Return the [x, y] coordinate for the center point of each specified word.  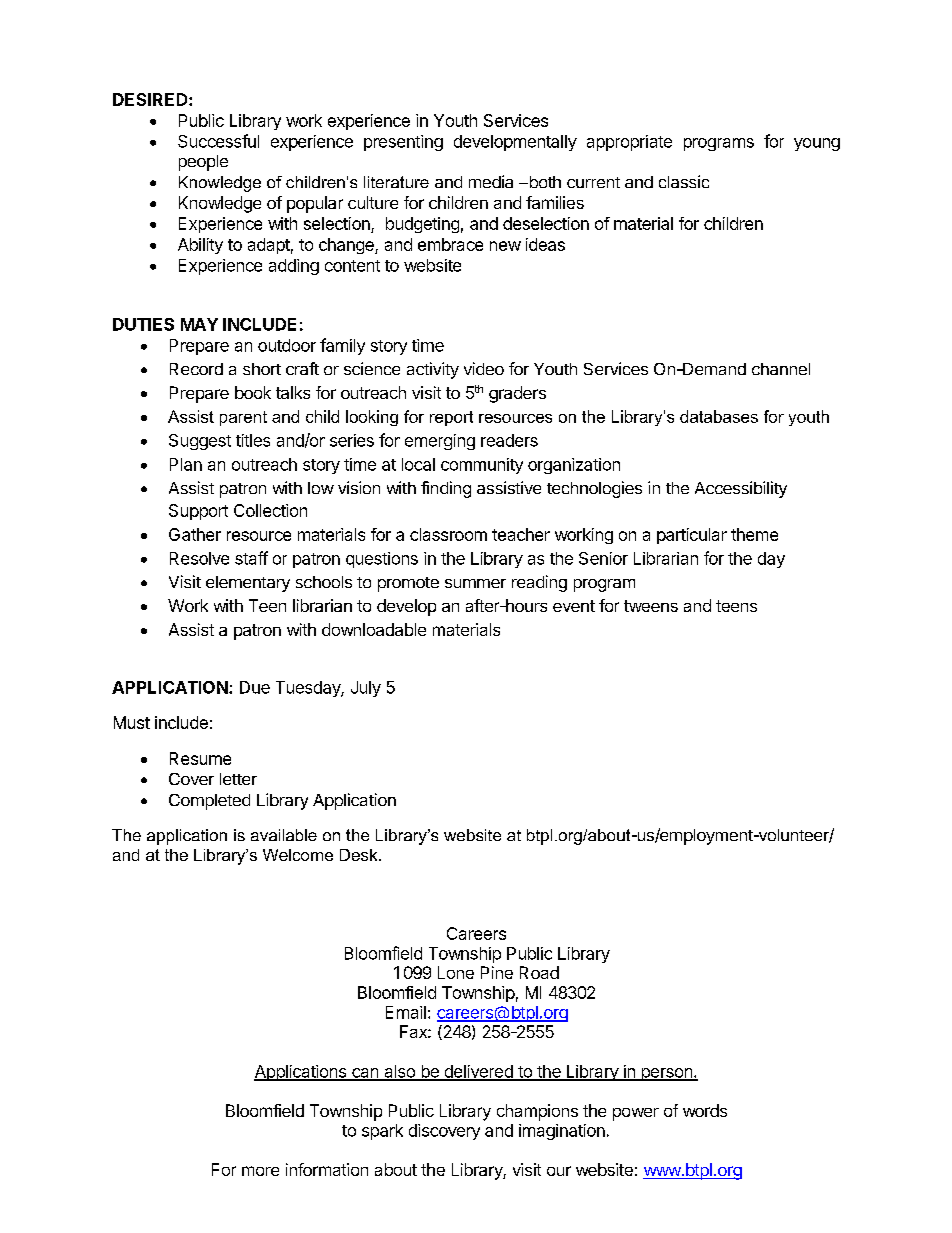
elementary [248, 584]
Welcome [298, 855]
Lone [456, 972]
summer [475, 583]
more [260, 1171]
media [491, 181]
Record [196, 369]
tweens [651, 606]
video [484, 368]
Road [539, 972]
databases [719, 416]
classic [684, 181]
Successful [218, 141]
